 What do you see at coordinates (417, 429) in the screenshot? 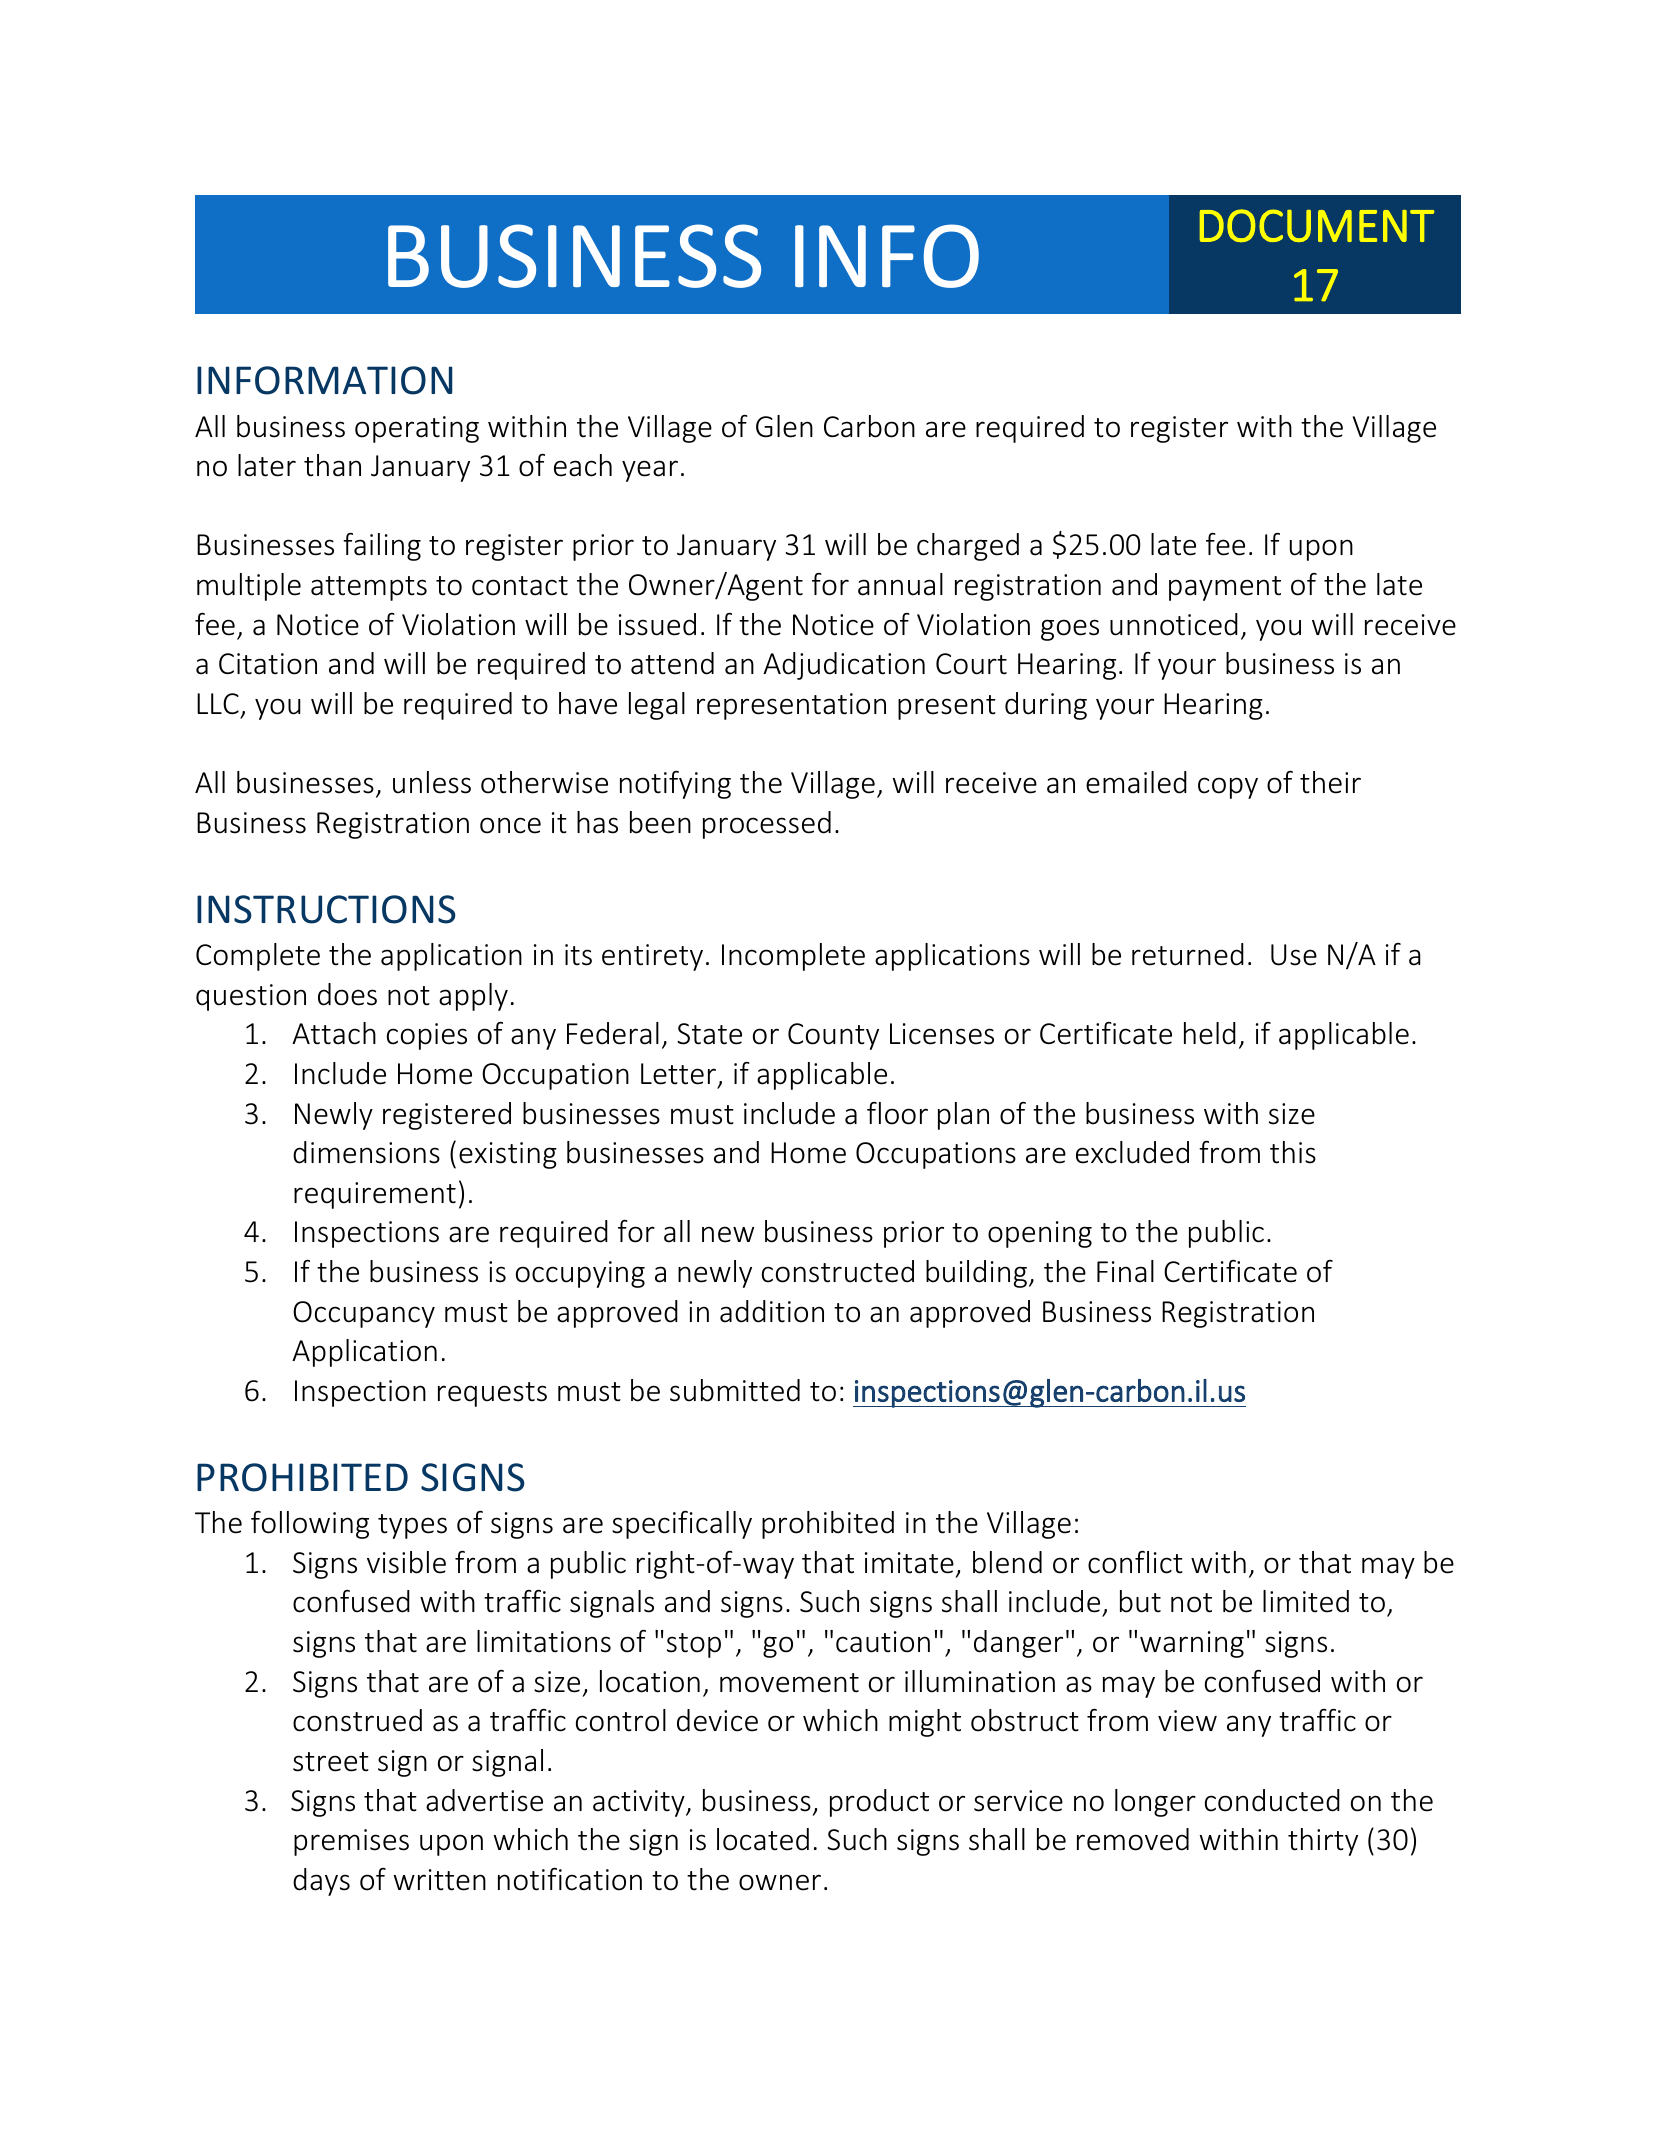
I see `operating` at bounding box center [417, 429].
